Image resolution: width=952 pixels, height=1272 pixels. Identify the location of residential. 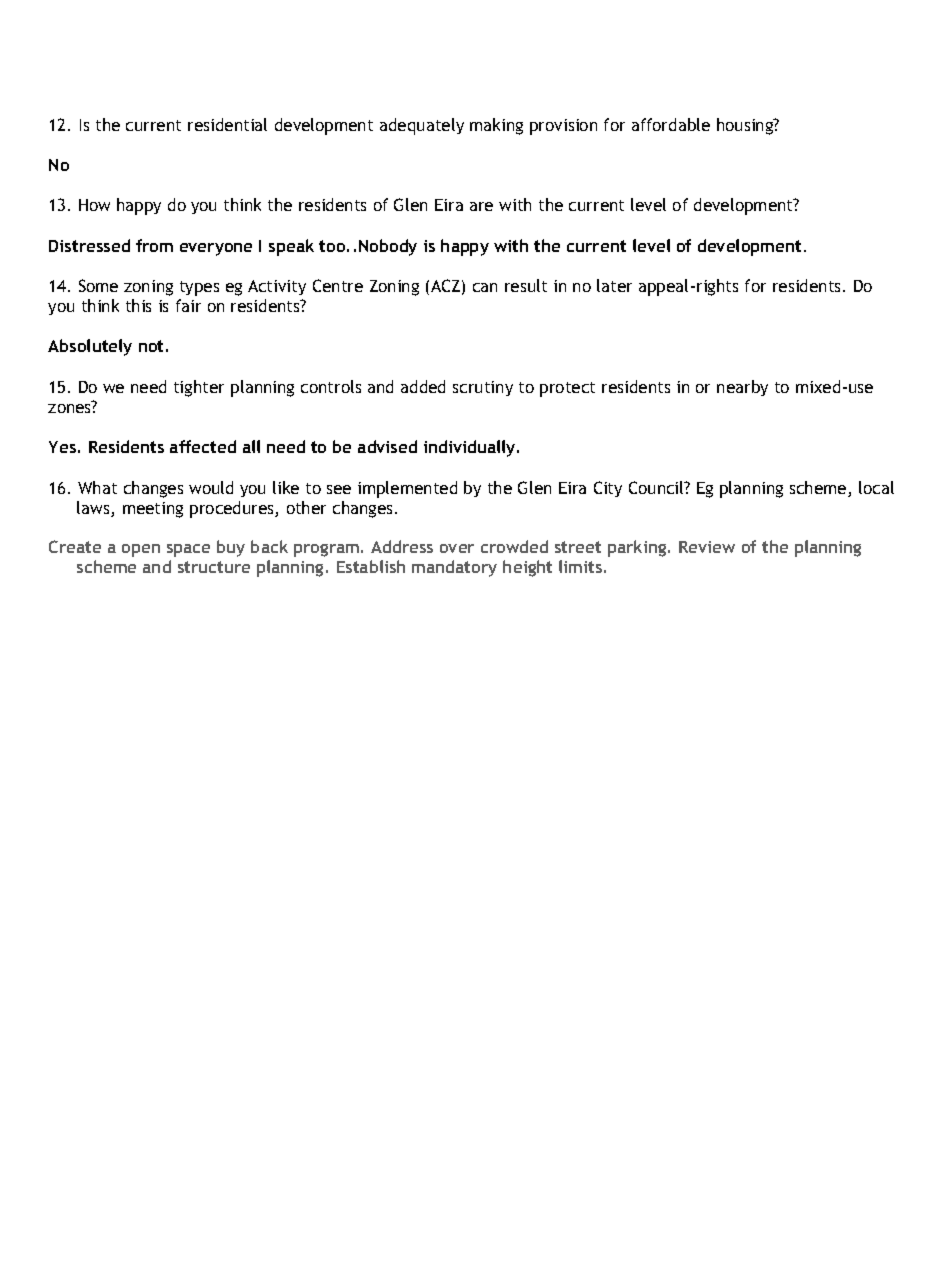
(227, 124).
